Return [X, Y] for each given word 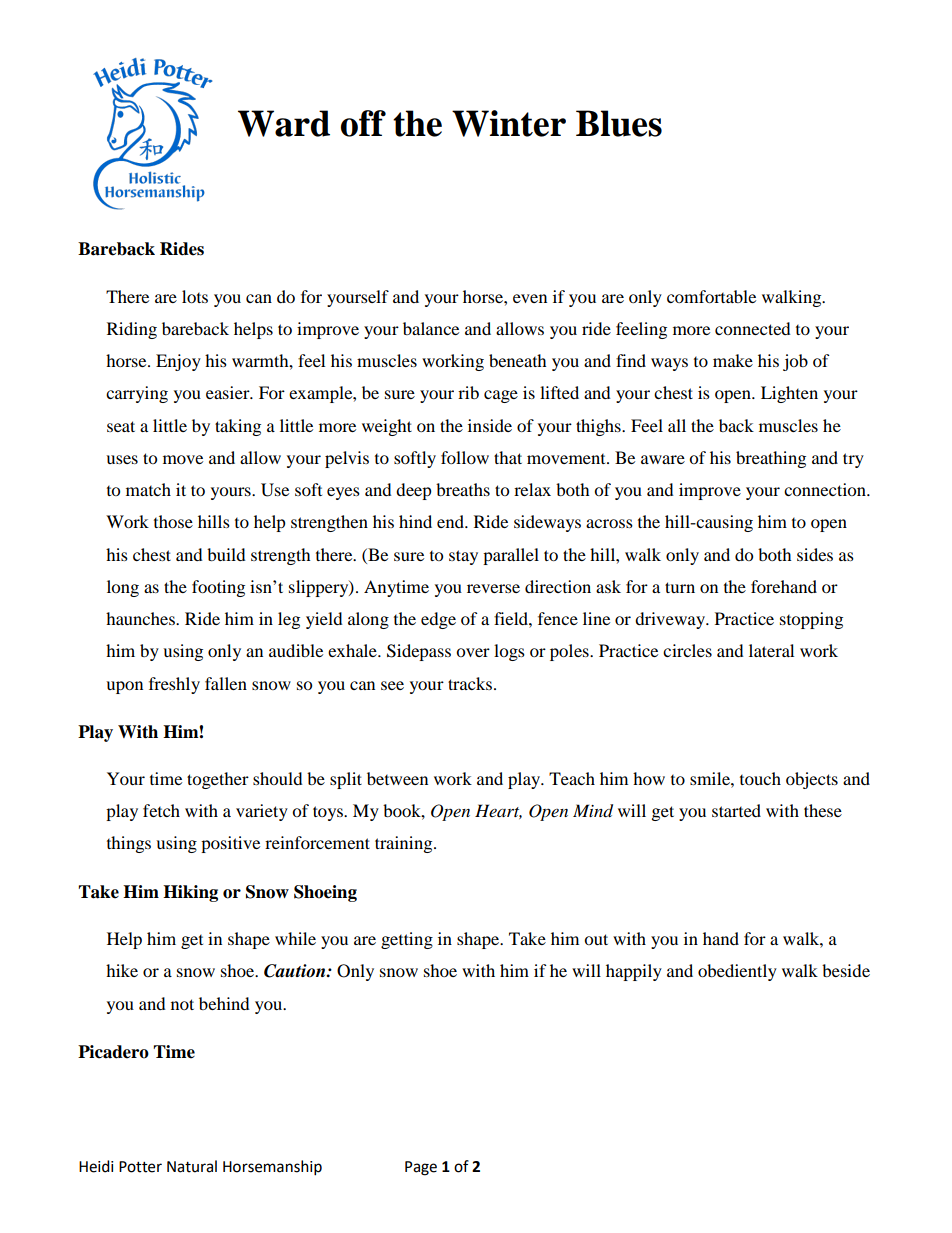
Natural [192, 1166]
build [226, 554]
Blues [619, 123]
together [218, 780]
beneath [518, 360]
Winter [509, 123]
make [733, 360]
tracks [470, 683]
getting [407, 940]
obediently [737, 972]
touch [760, 778]
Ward [284, 123]
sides [815, 554]
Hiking [190, 893]
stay [463, 557]
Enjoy [178, 362]
